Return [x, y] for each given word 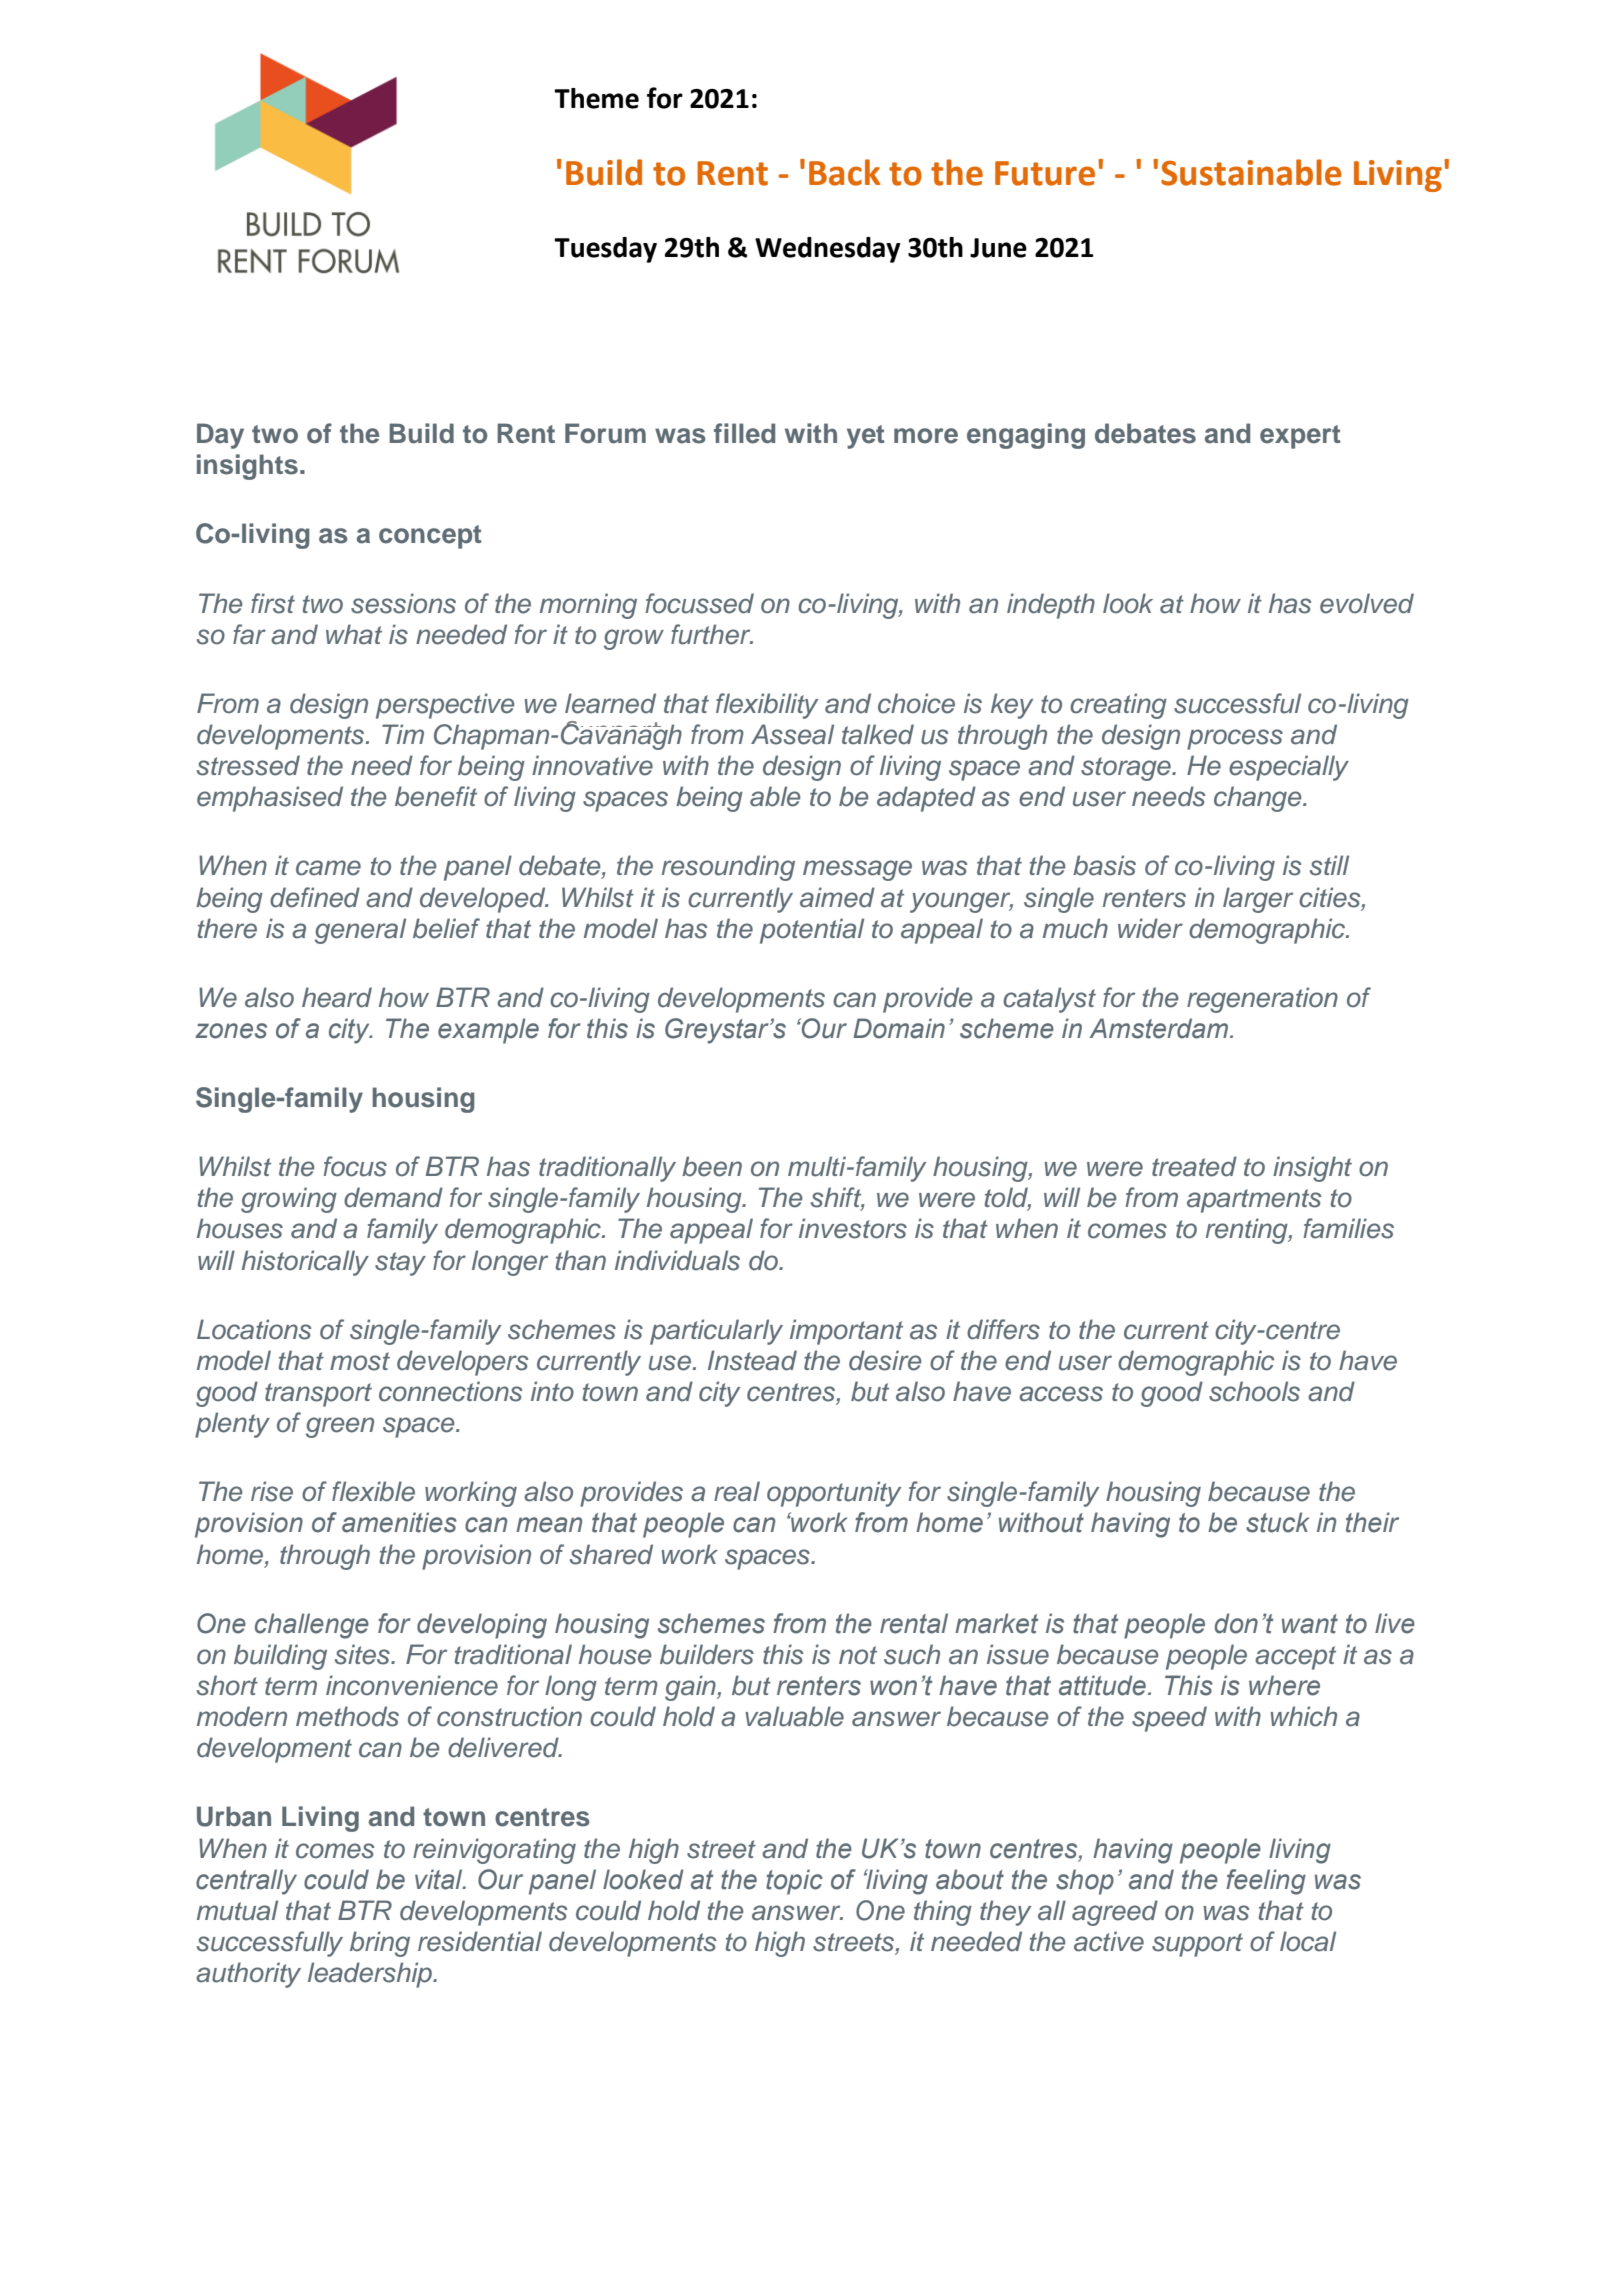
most [360, 1361]
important [846, 1332]
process [1235, 739]
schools [1254, 1391]
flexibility [767, 706]
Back [844, 172]
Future [1045, 173]
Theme [596, 98]
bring [380, 1944]
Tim [403, 734]
